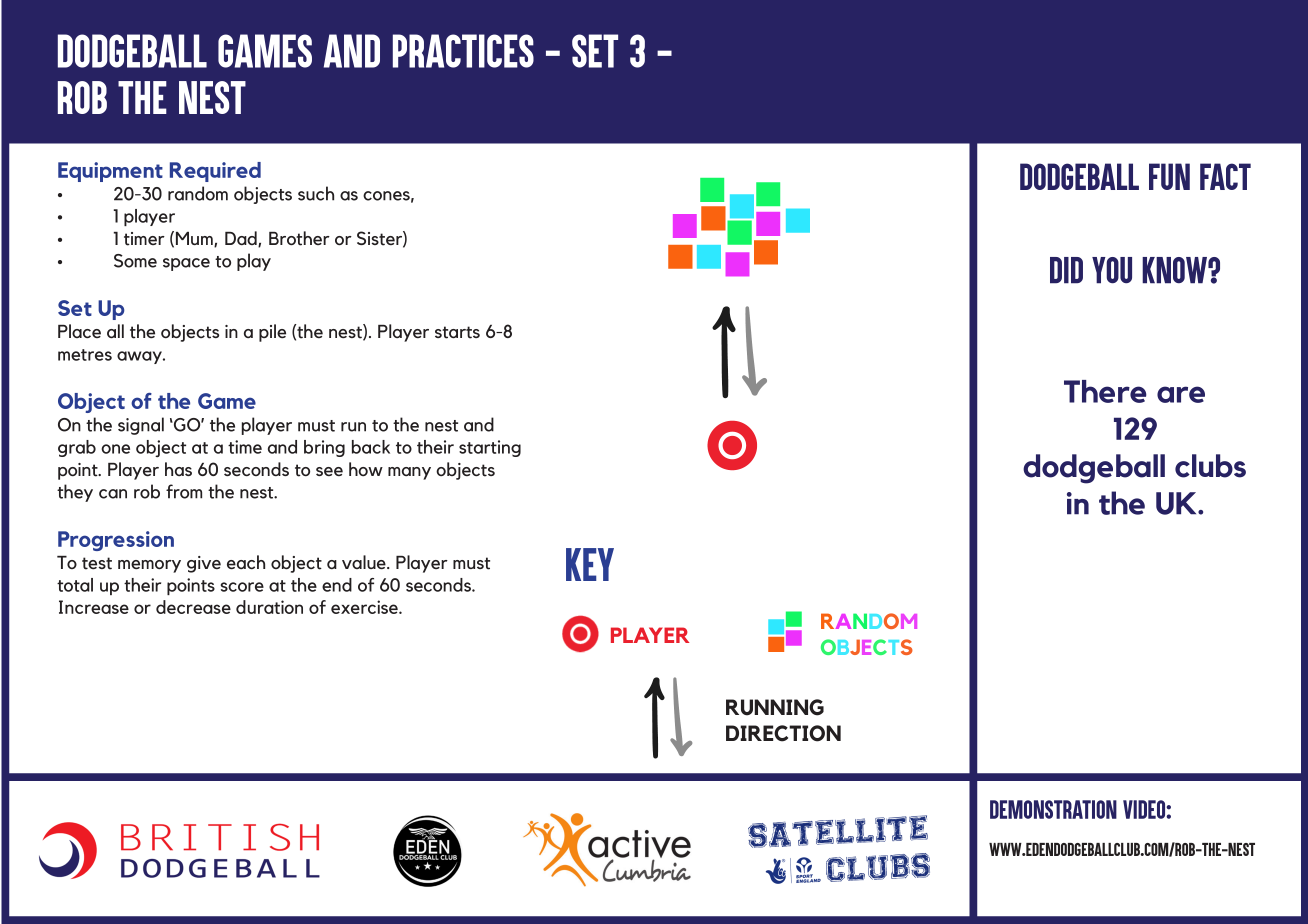 The image size is (1308, 924). Describe the element at coordinates (1053, 809) in the screenshot. I see `DEMONSTRATION` at that location.
